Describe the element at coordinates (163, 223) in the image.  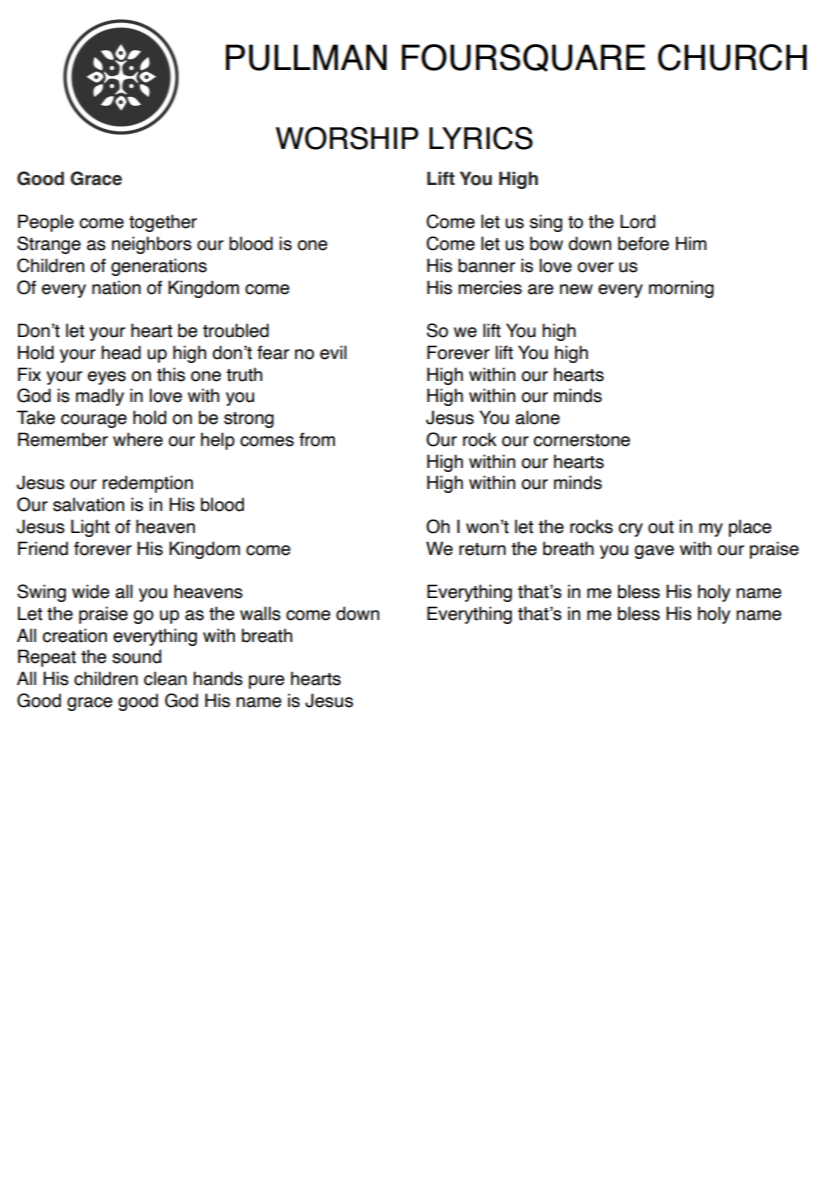
I see `together` at that location.
